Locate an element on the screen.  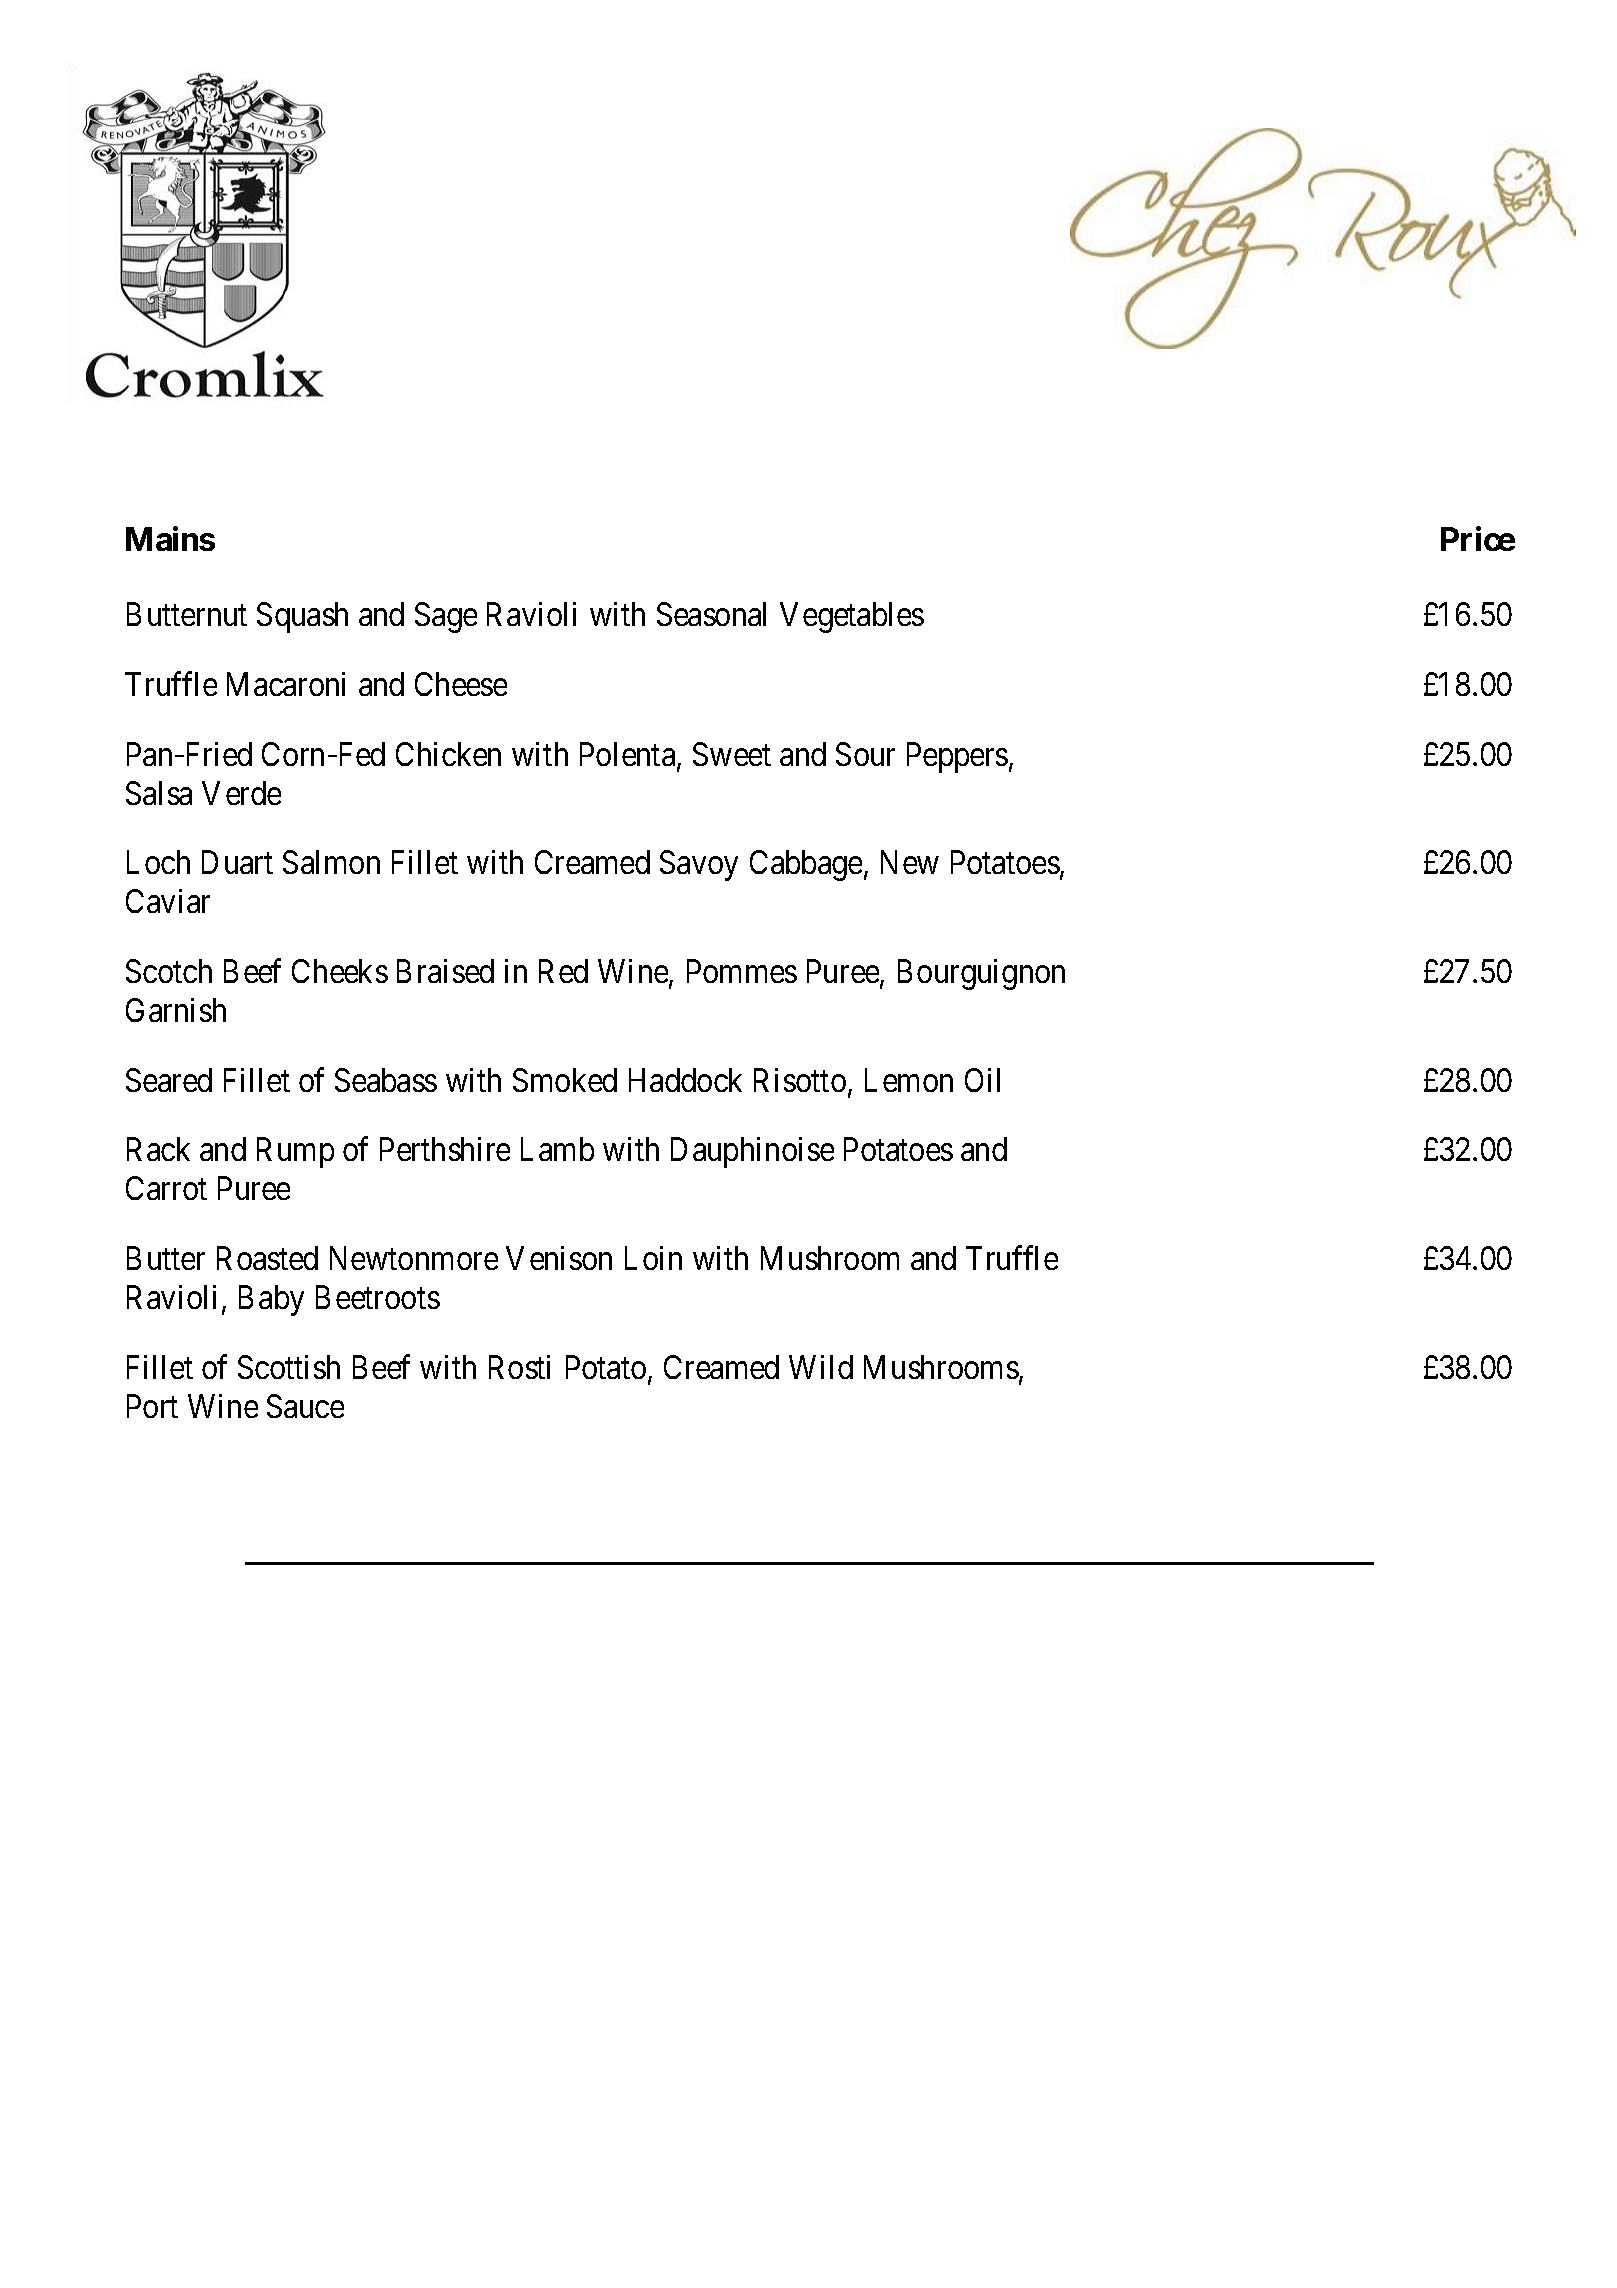
Savoy is located at coordinates (699, 865).
